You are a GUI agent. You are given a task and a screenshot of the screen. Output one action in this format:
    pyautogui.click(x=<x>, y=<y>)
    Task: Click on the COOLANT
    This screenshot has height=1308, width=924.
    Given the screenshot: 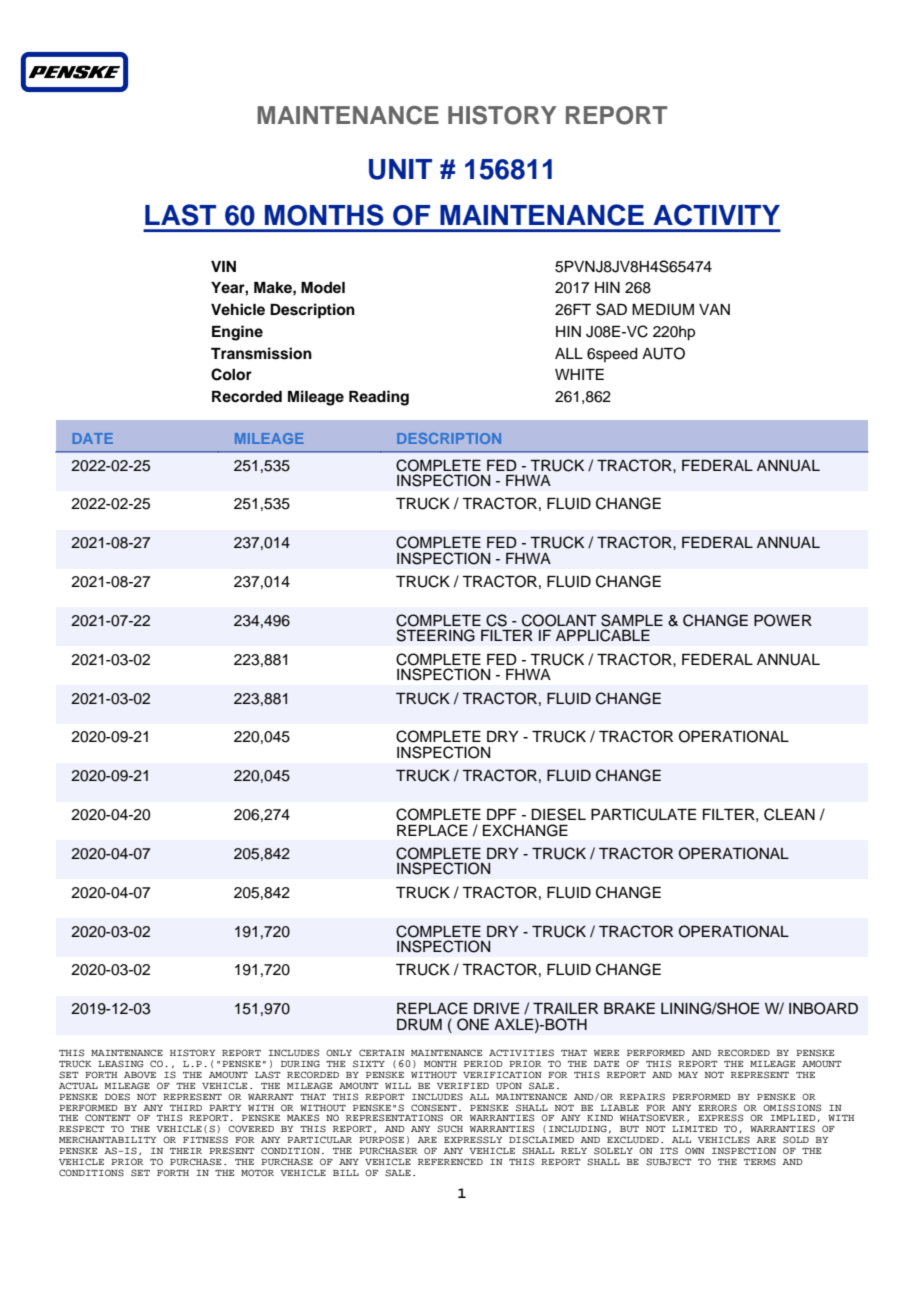 What is the action you would take?
    pyautogui.click(x=559, y=620)
